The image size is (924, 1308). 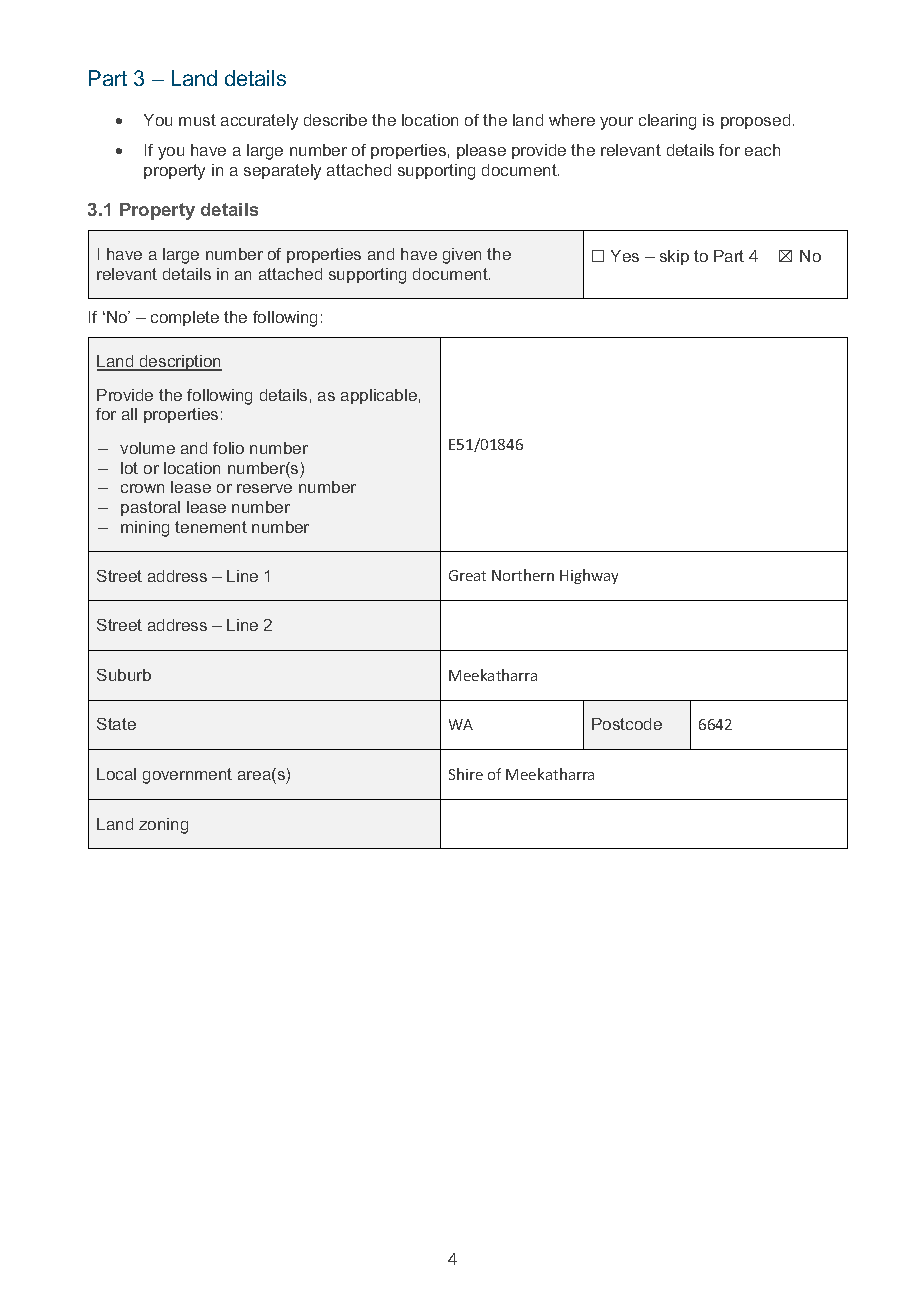 I want to click on skip, so click(x=674, y=257).
